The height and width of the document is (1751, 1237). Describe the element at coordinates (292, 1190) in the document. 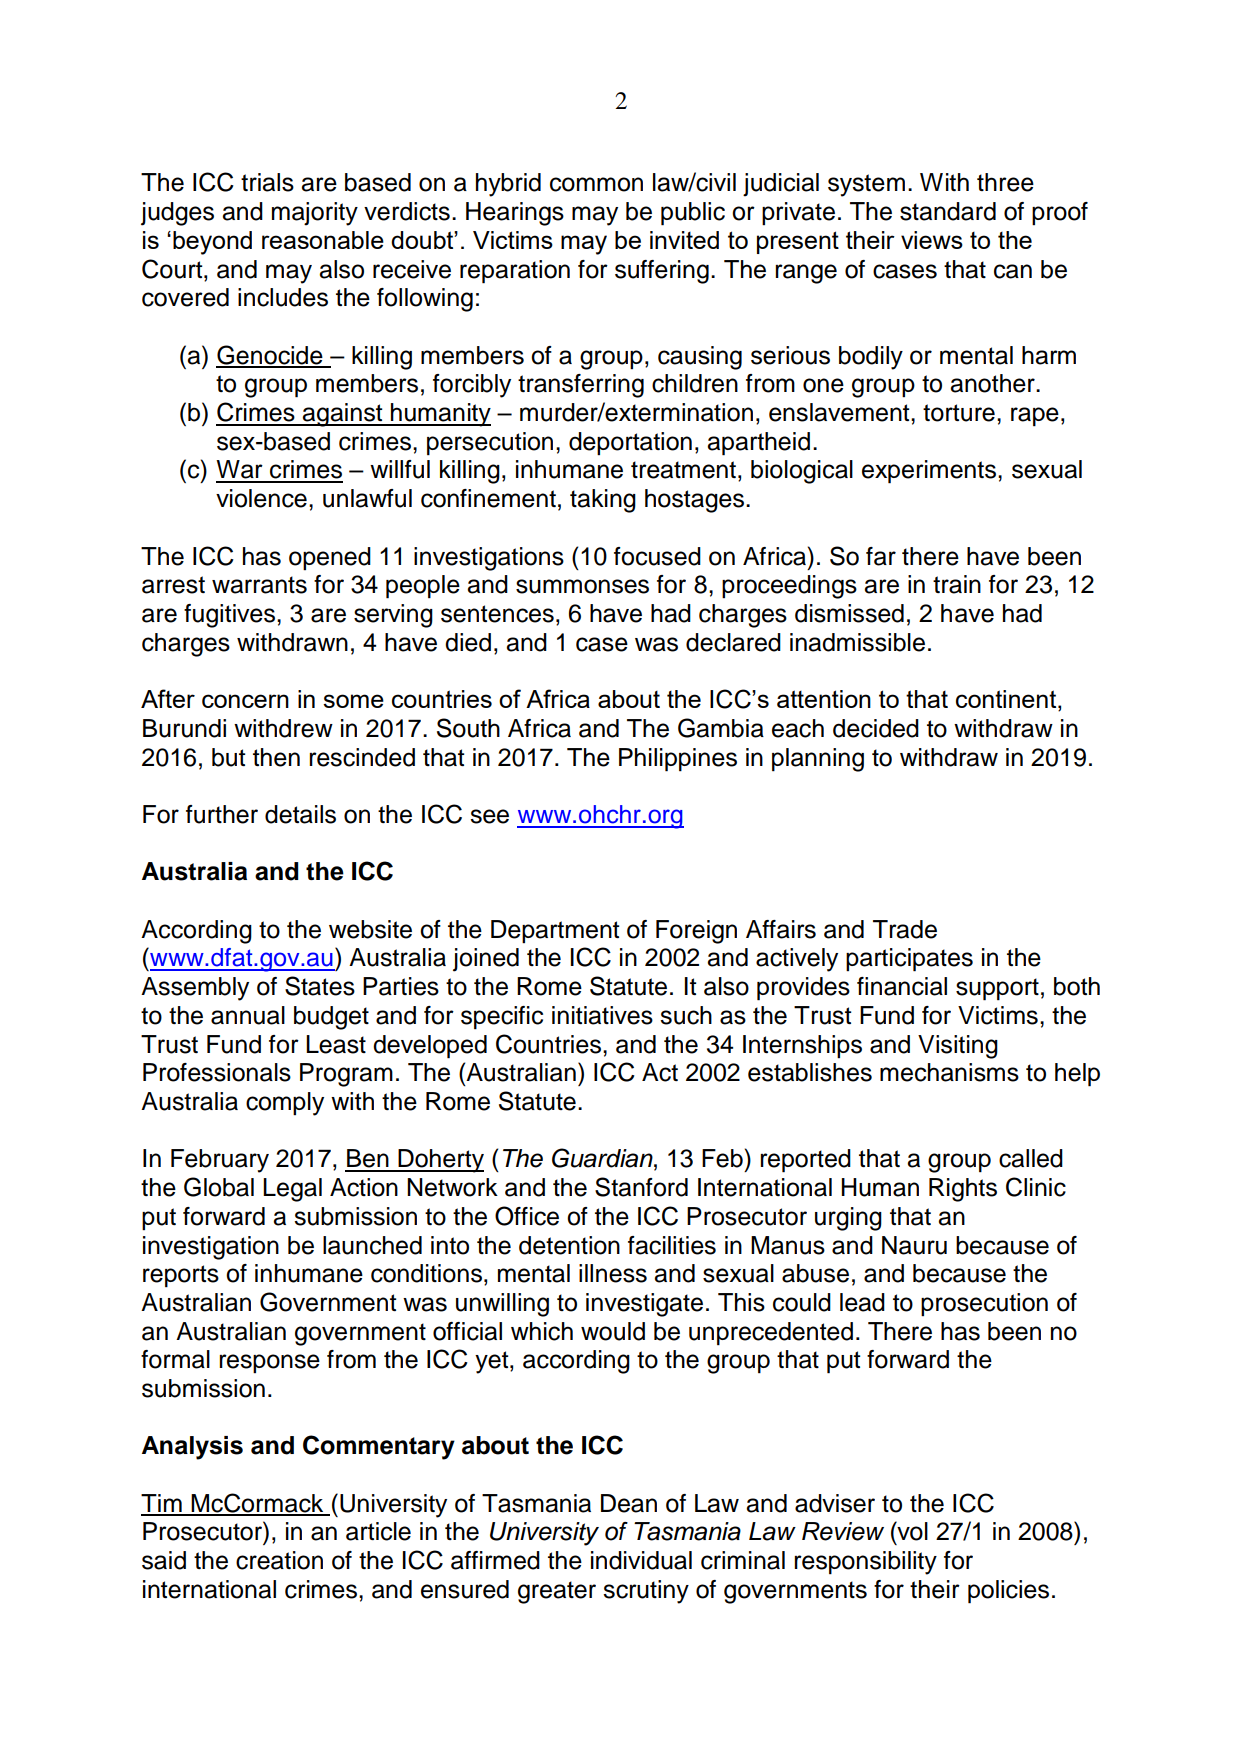

I see `Legal` at that location.
